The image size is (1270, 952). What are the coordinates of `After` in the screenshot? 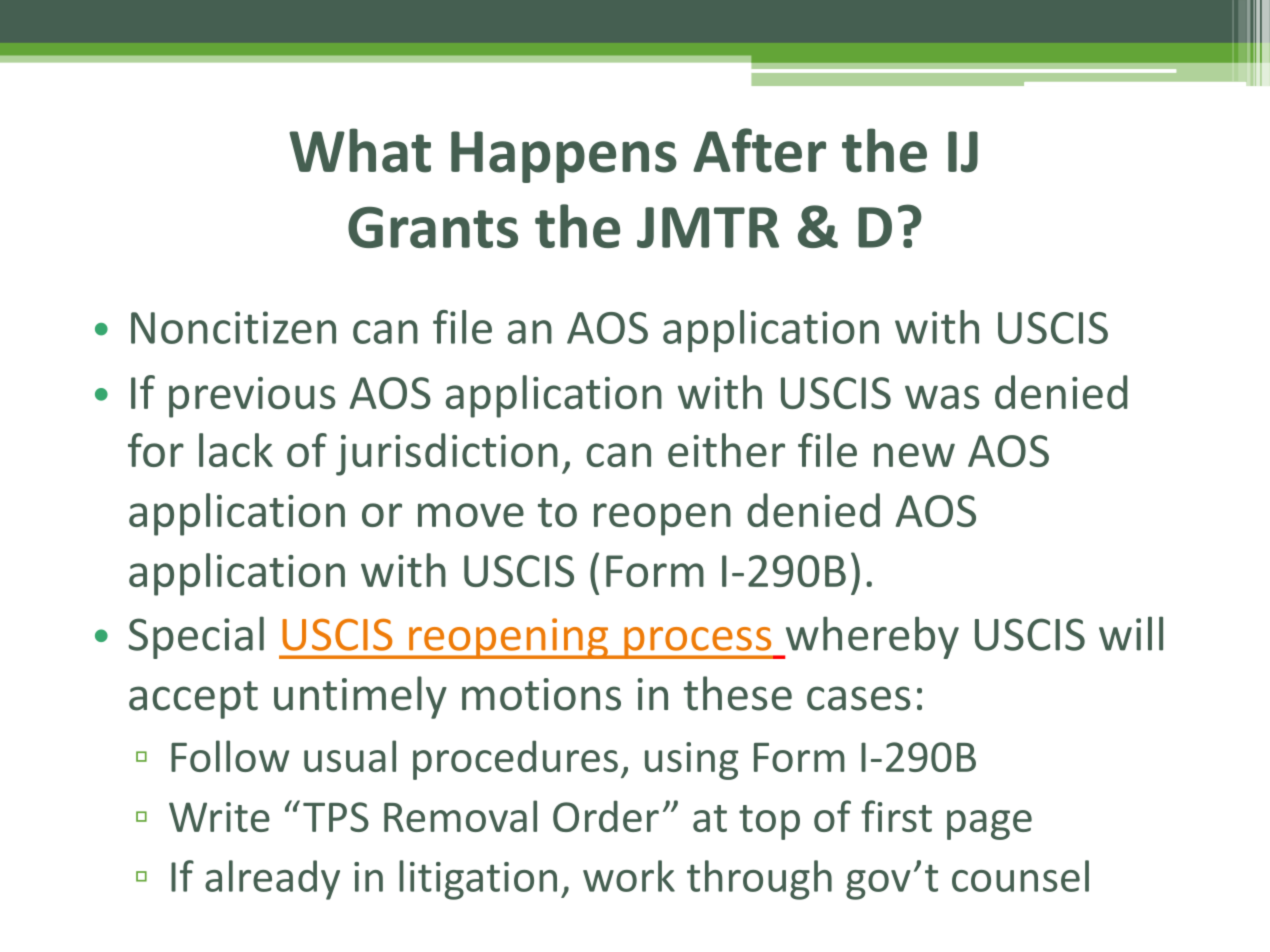 It's located at (759, 150).
